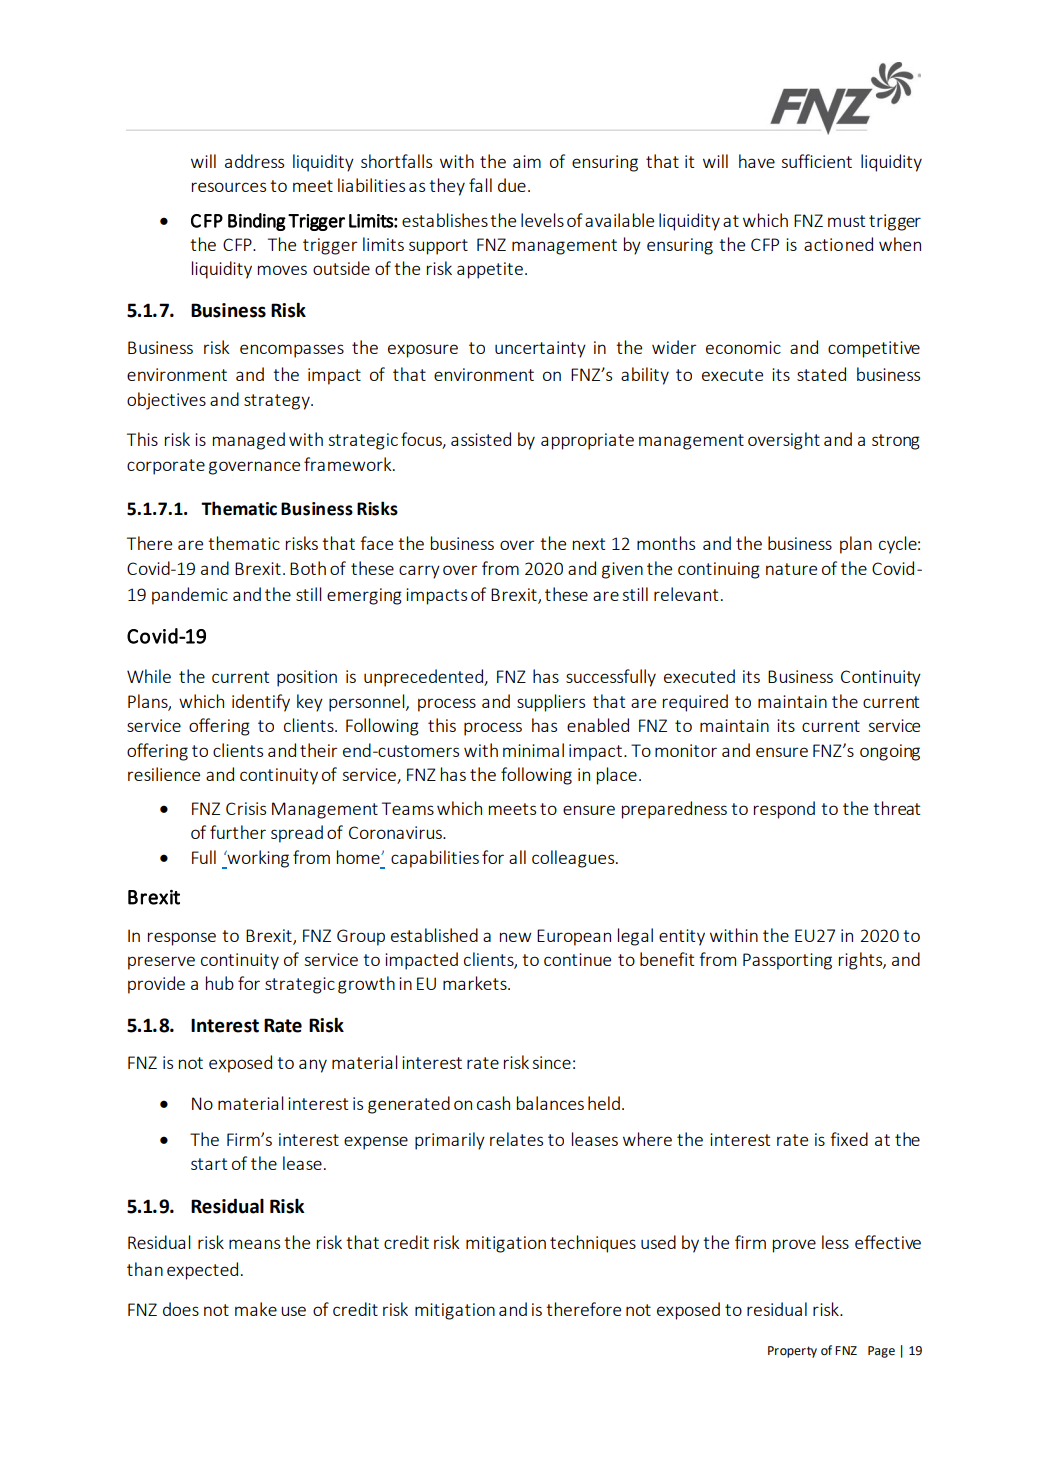  I want to click on resources, so click(229, 187).
